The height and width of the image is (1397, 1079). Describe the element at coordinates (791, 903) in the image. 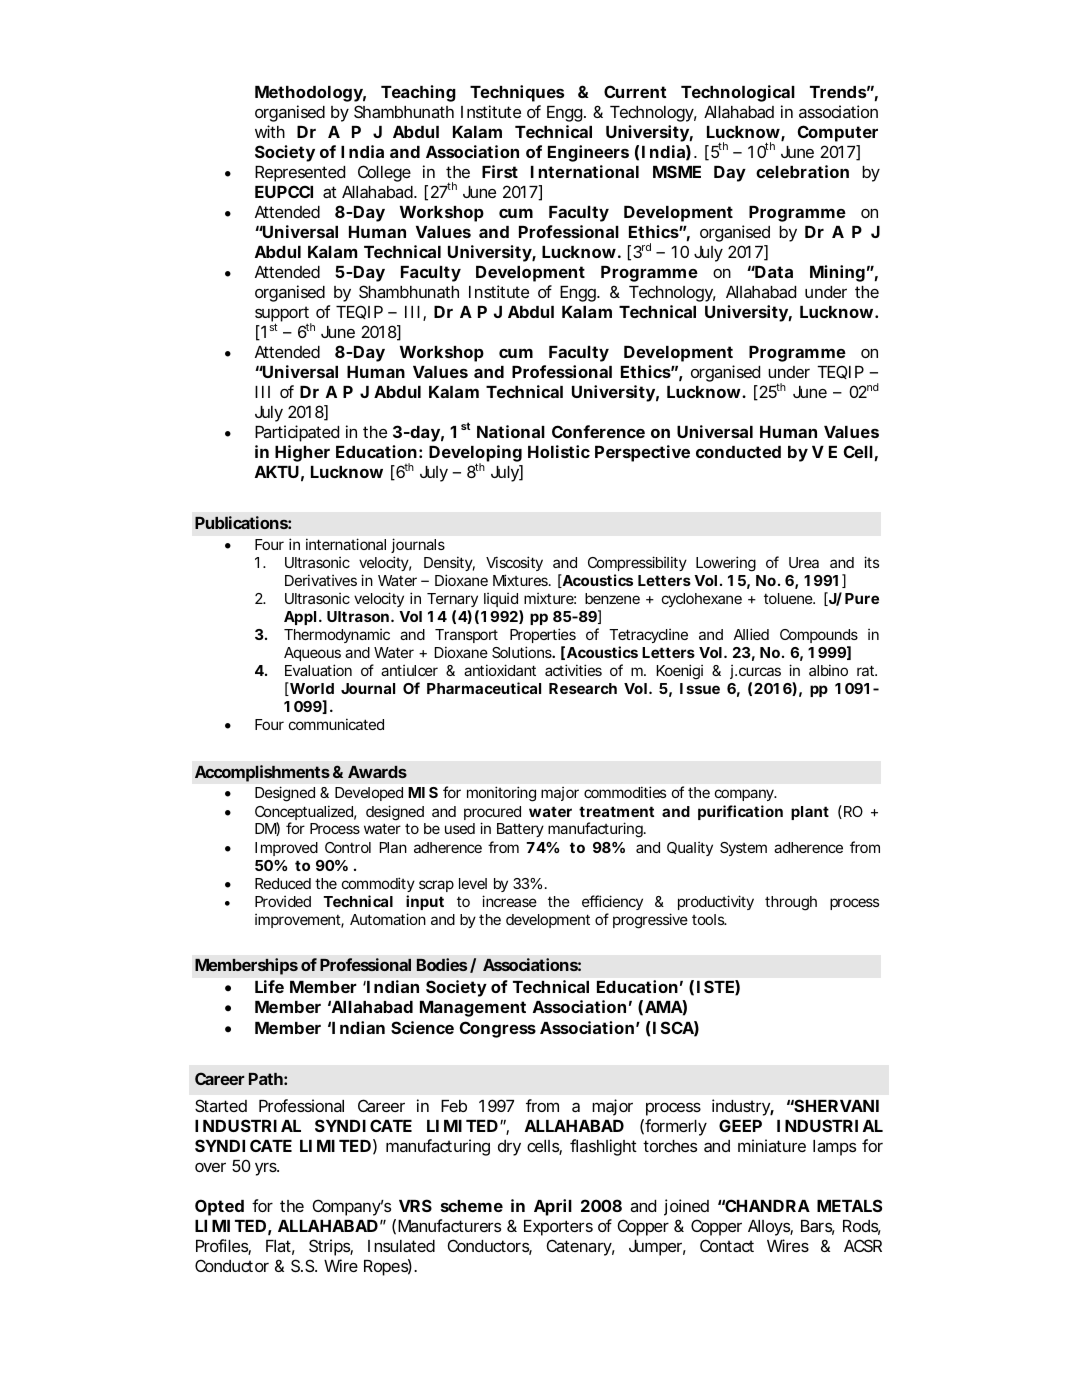

I see `through` at that location.
